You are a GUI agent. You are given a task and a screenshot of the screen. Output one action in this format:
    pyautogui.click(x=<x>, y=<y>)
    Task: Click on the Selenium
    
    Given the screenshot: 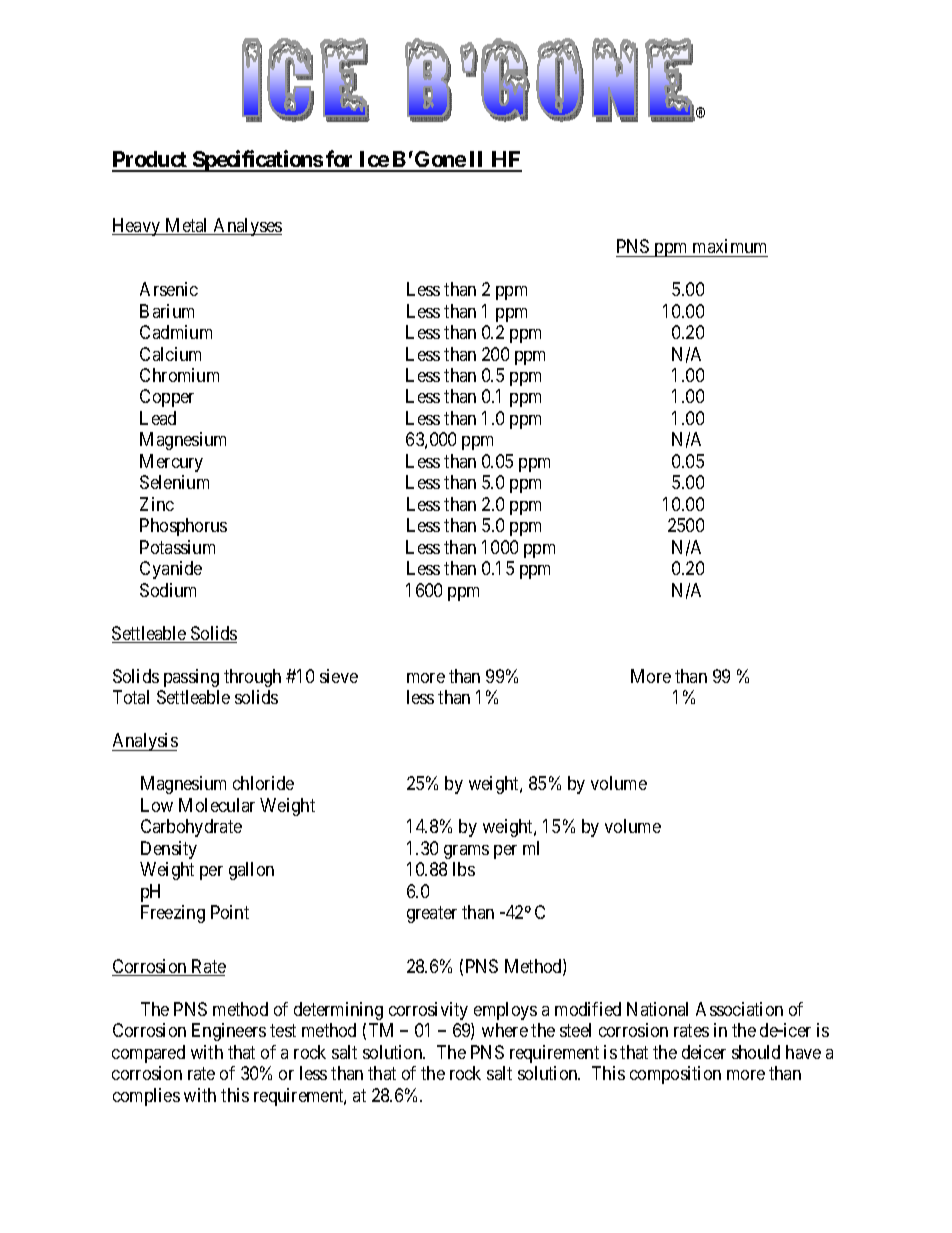 What is the action you would take?
    pyautogui.click(x=174, y=482)
